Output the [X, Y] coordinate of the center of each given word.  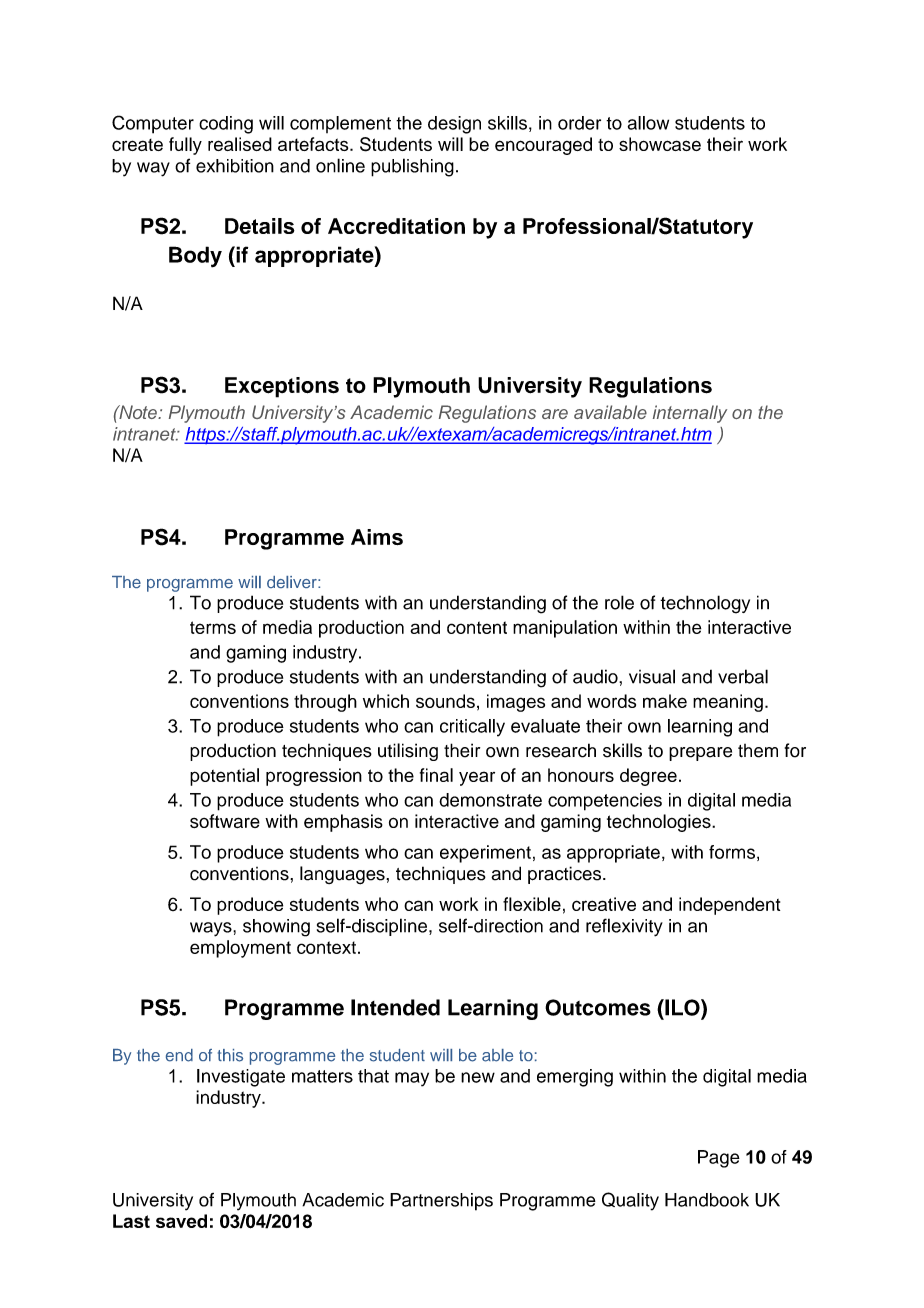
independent [729, 906]
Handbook [707, 1200]
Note [138, 412]
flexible [532, 904]
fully [185, 146]
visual [652, 676]
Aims [377, 537]
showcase [660, 144]
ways [212, 929]
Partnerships [441, 1202]
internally [690, 414]
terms [213, 627]
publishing [412, 167]
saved [181, 1221]
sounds [445, 701]
